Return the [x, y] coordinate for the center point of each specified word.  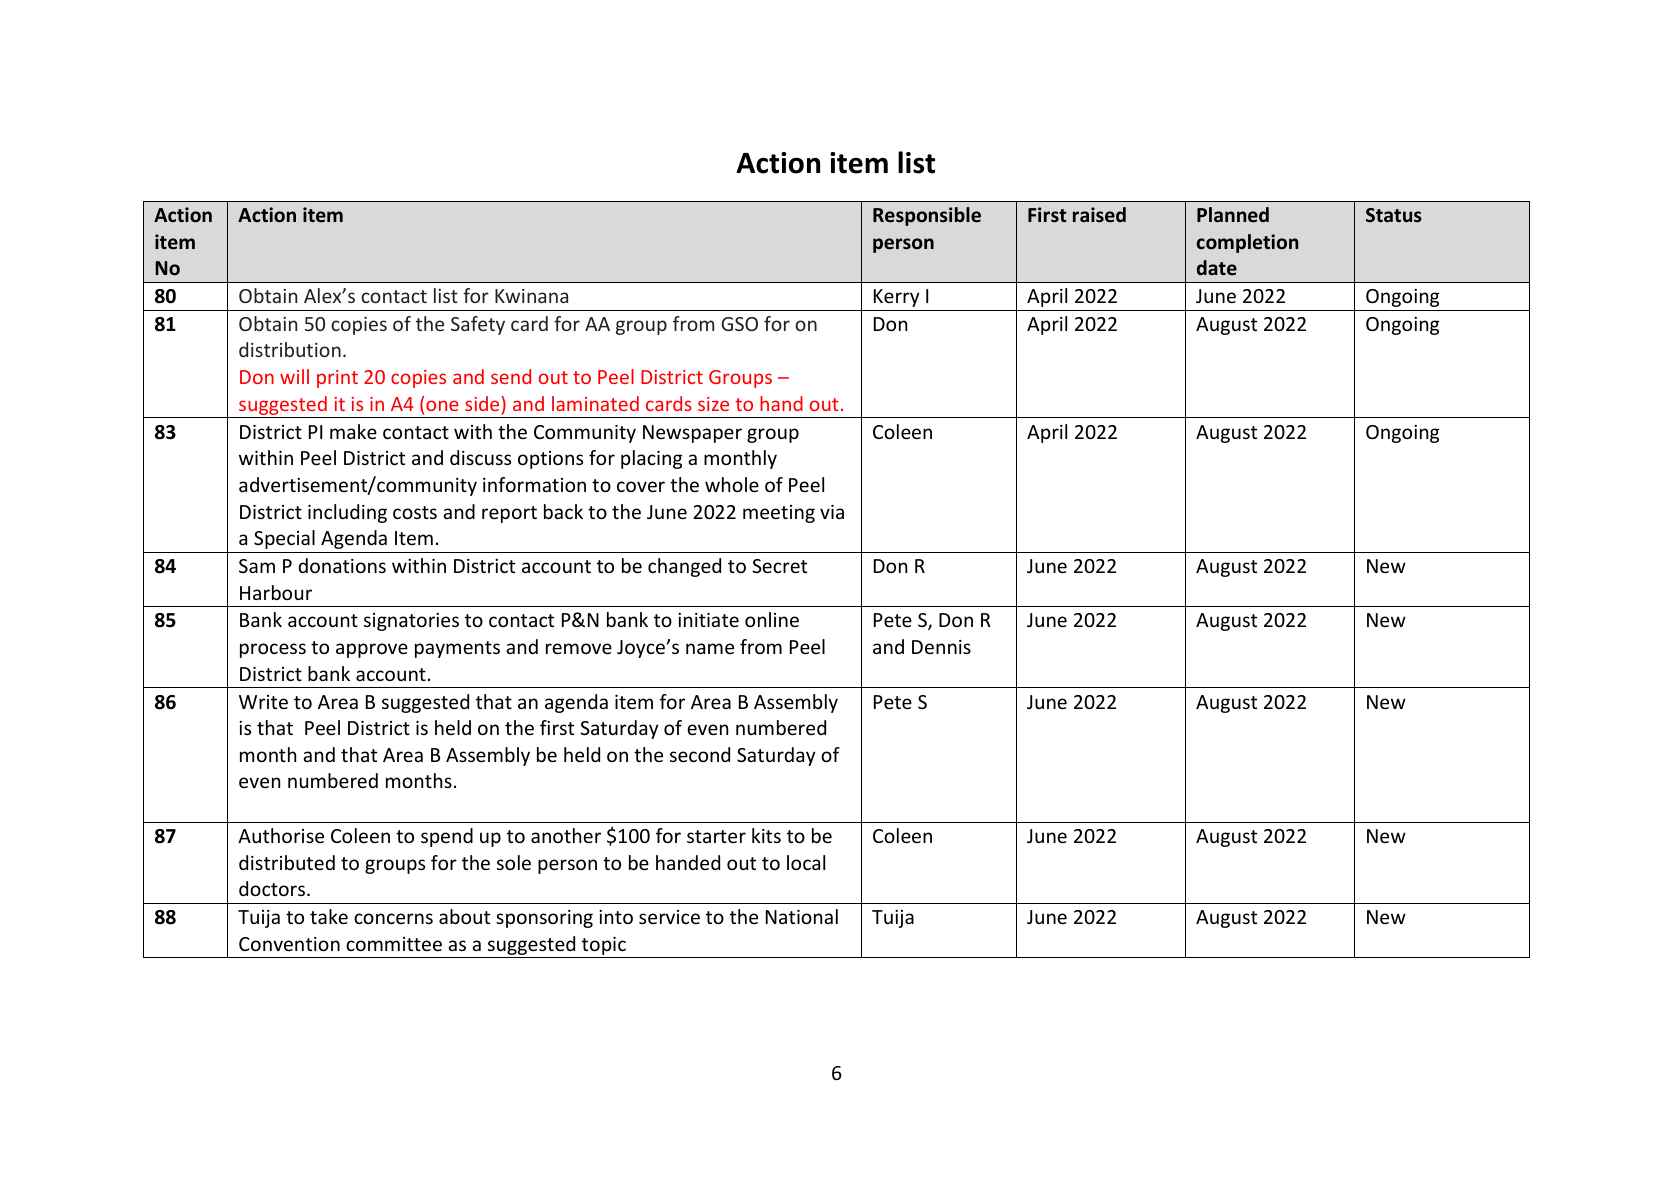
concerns [393, 918]
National [802, 916]
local [806, 862]
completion [1247, 243]
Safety [478, 325]
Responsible [927, 216]
